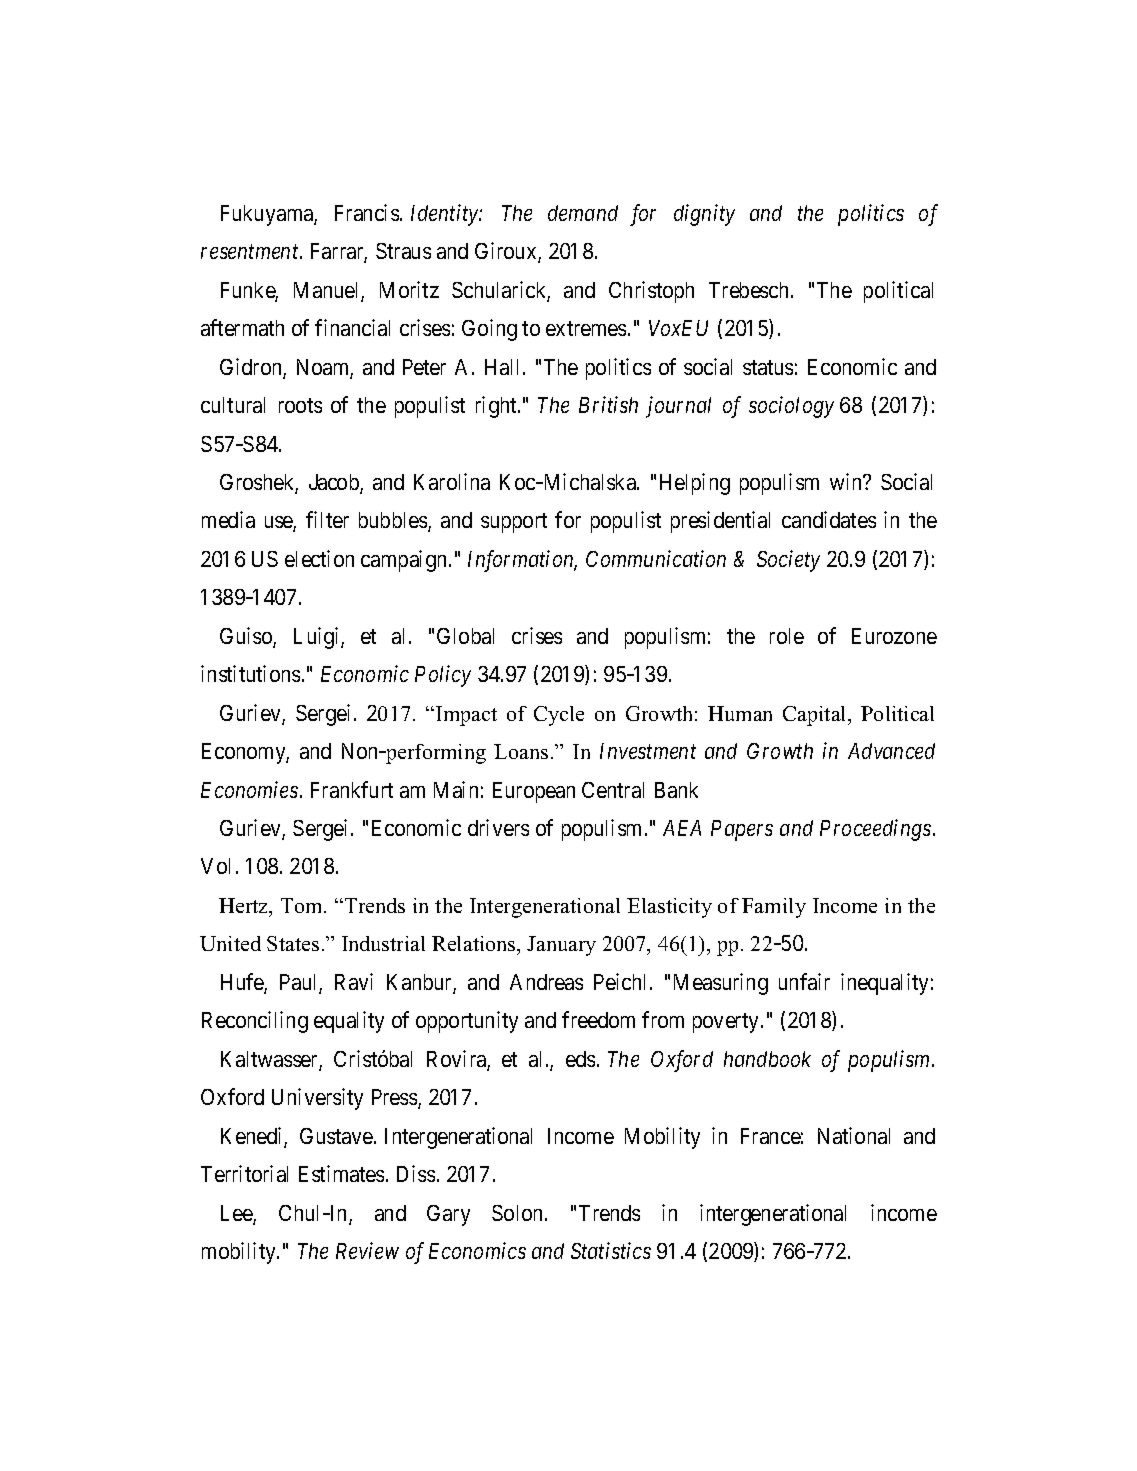 This screenshot has width=1137, height=1471. What do you see at coordinates (788, 561) in the screenshot?
I see `Society` at bounding box center [788, 561].
